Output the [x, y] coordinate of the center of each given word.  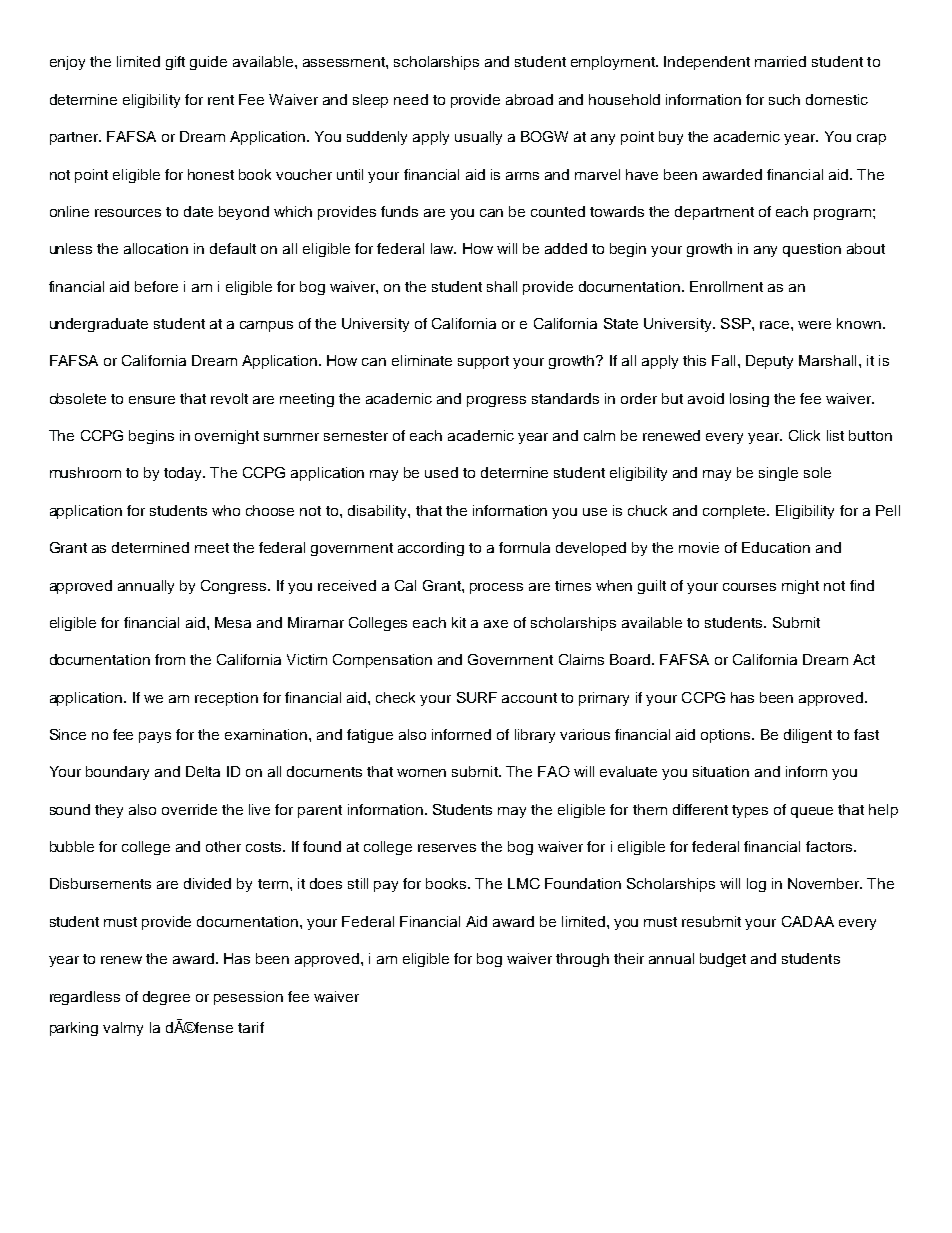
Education [776, 547]
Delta [203, 771]
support [483, 362]
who [226, 510]
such [784, 99]
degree [166, 998]
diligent [808, 736]
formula [524, 547]
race [776, 325]
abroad [529, 99]
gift [175, 63]
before [156, 286]
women [421, 773]
